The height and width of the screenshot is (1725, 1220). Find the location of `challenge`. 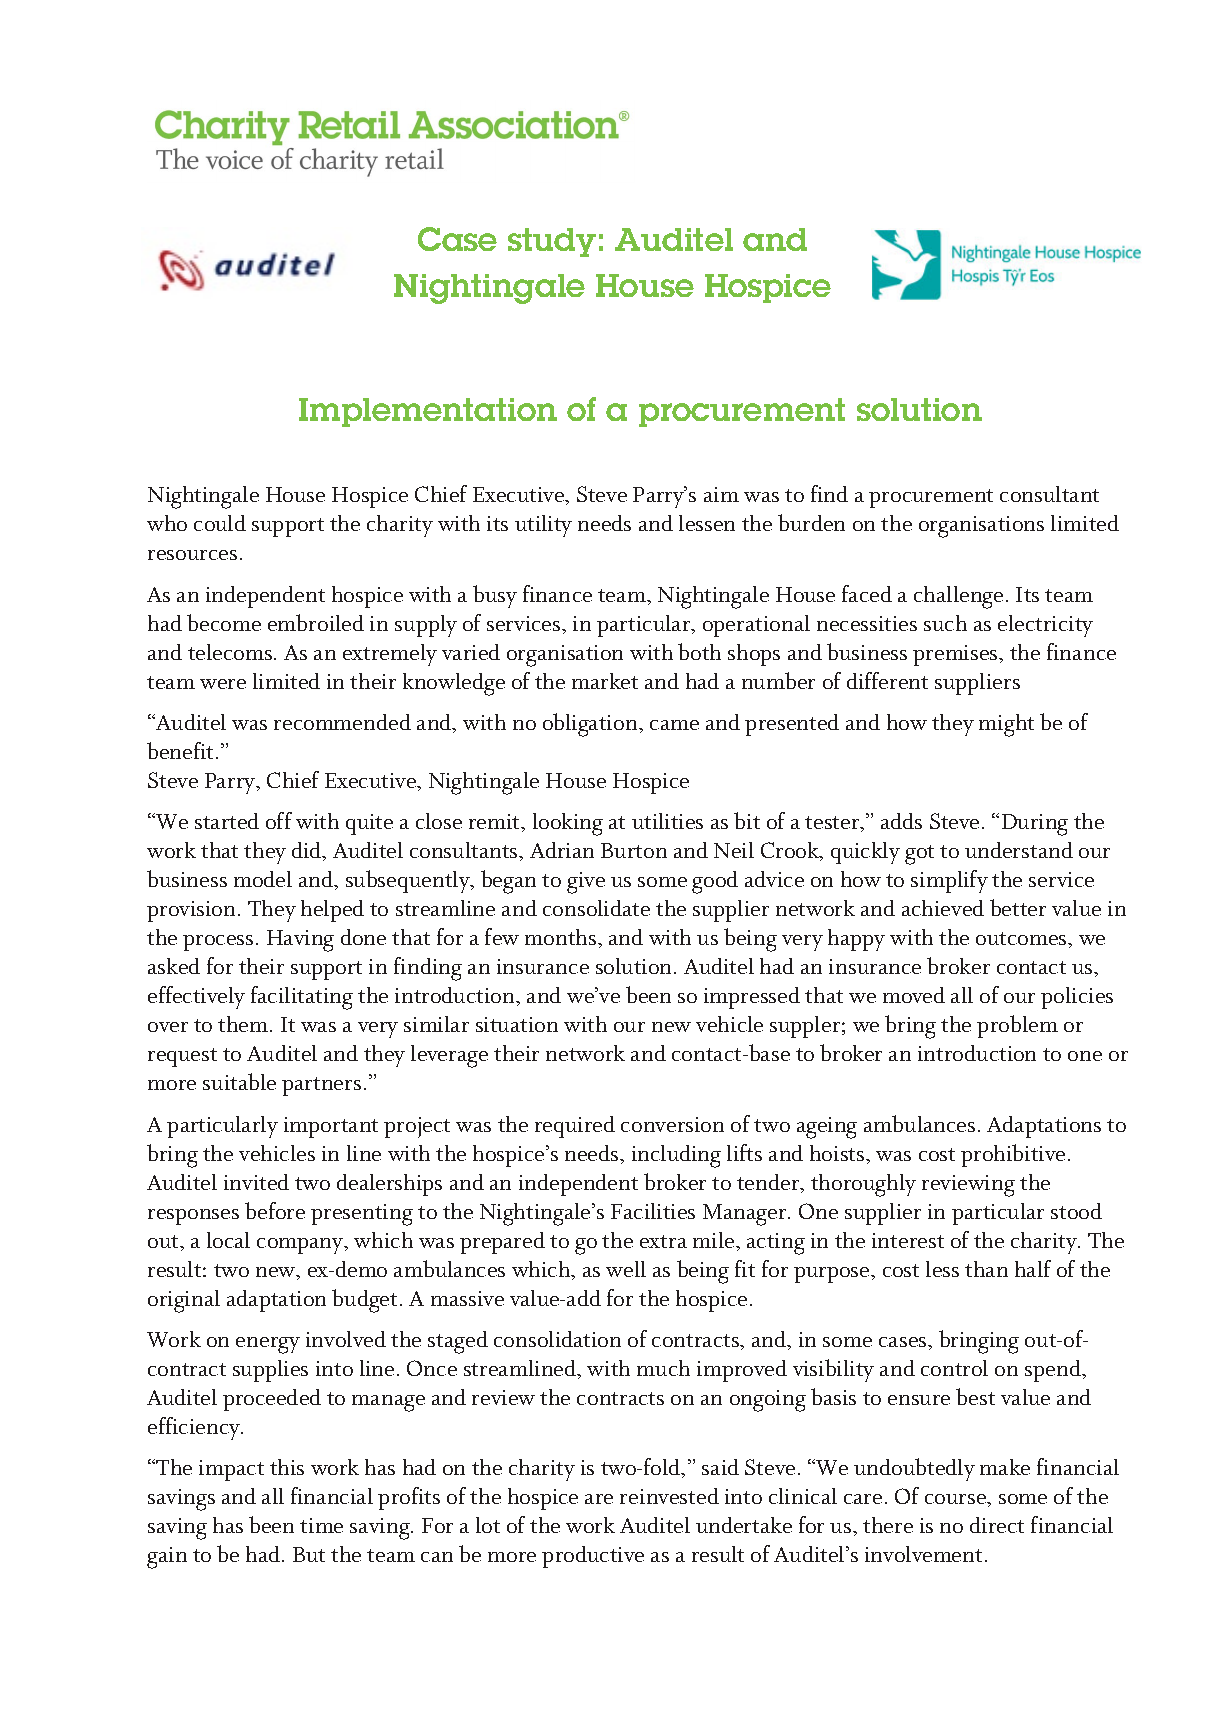

challenge is located at coordinates (958, 597).
